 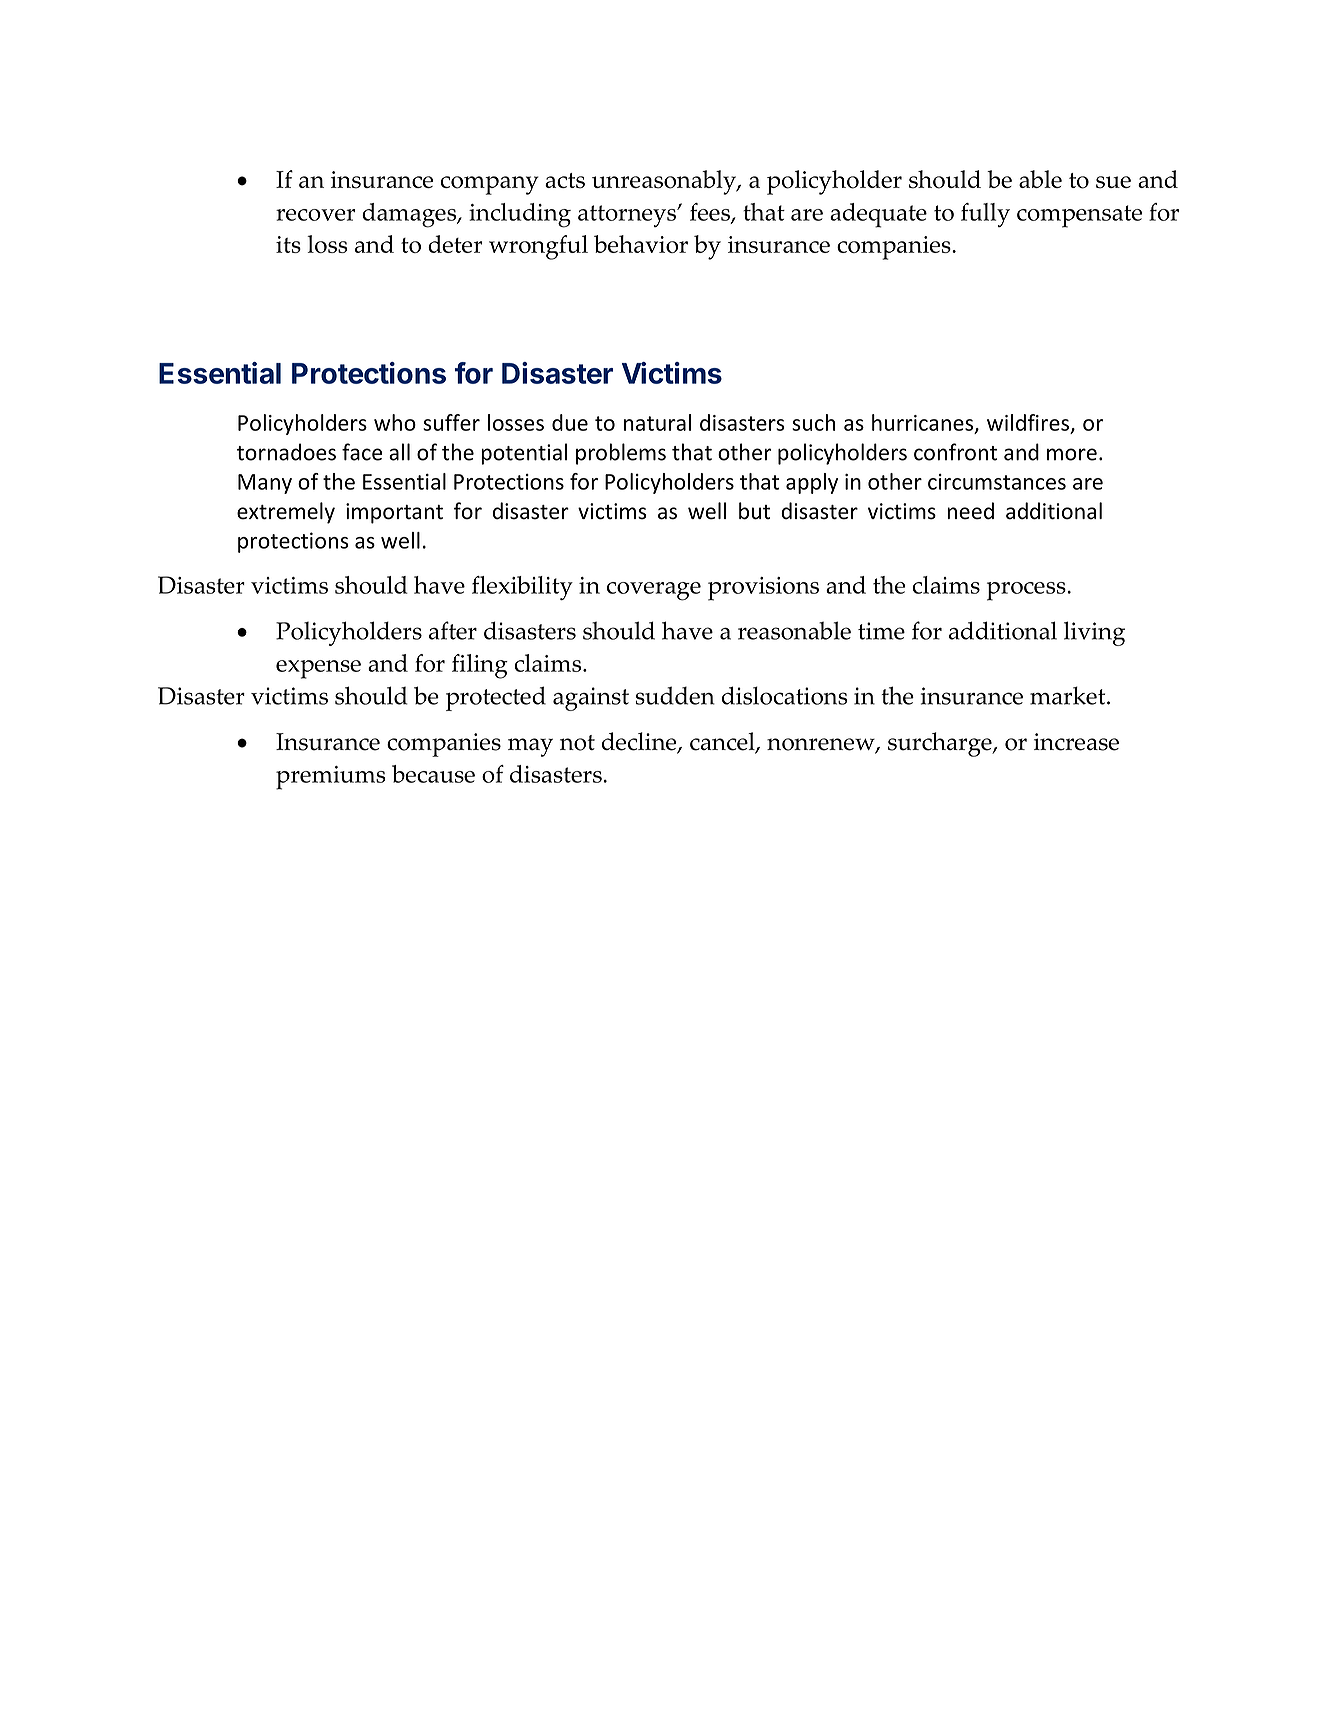 What do you see at coordinates (315, 215) in the image?
I see `recover` at bounding box center [315, 215].
